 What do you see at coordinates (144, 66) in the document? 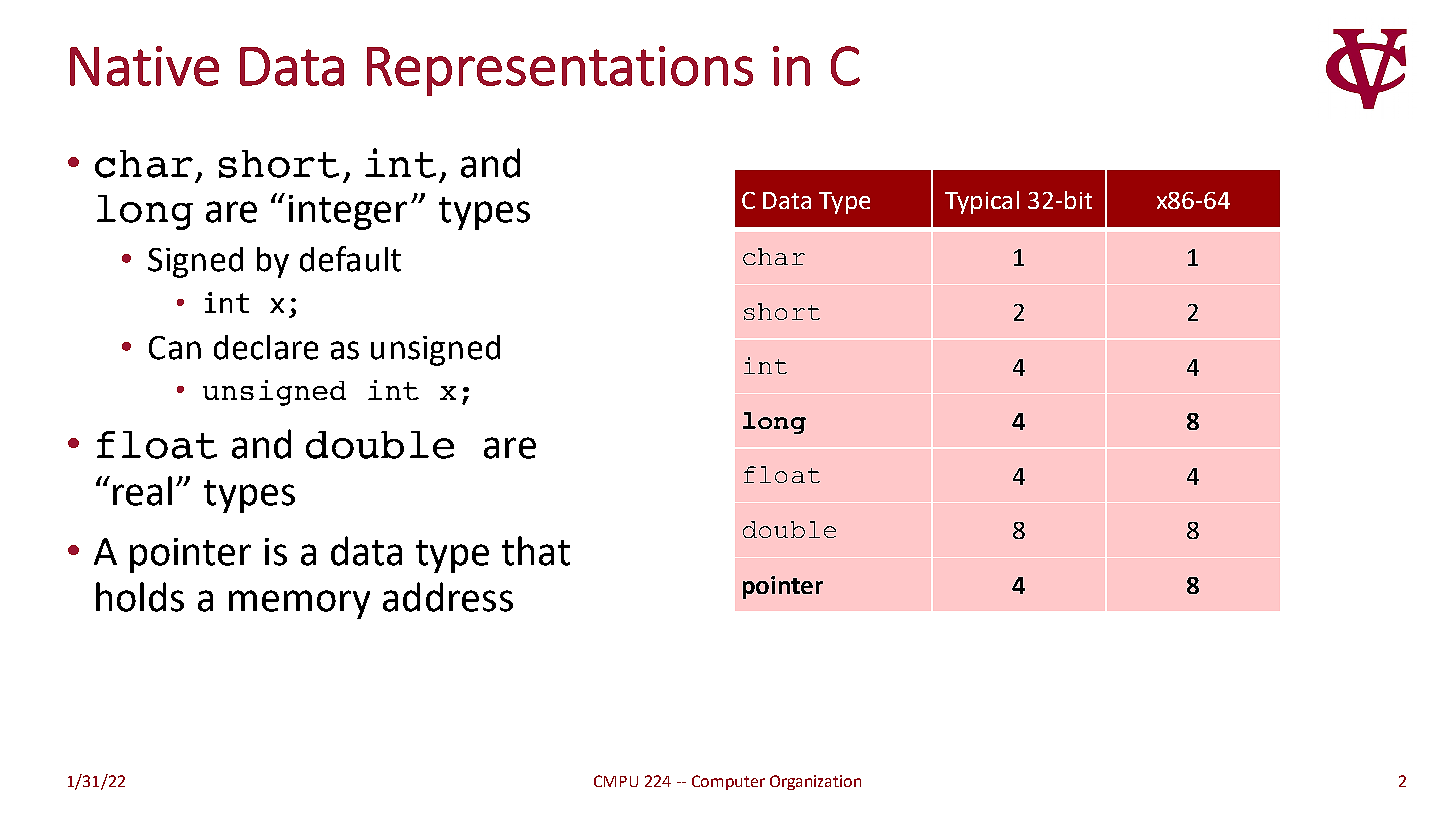
I see `Native` at bounding box center [144, 66].
